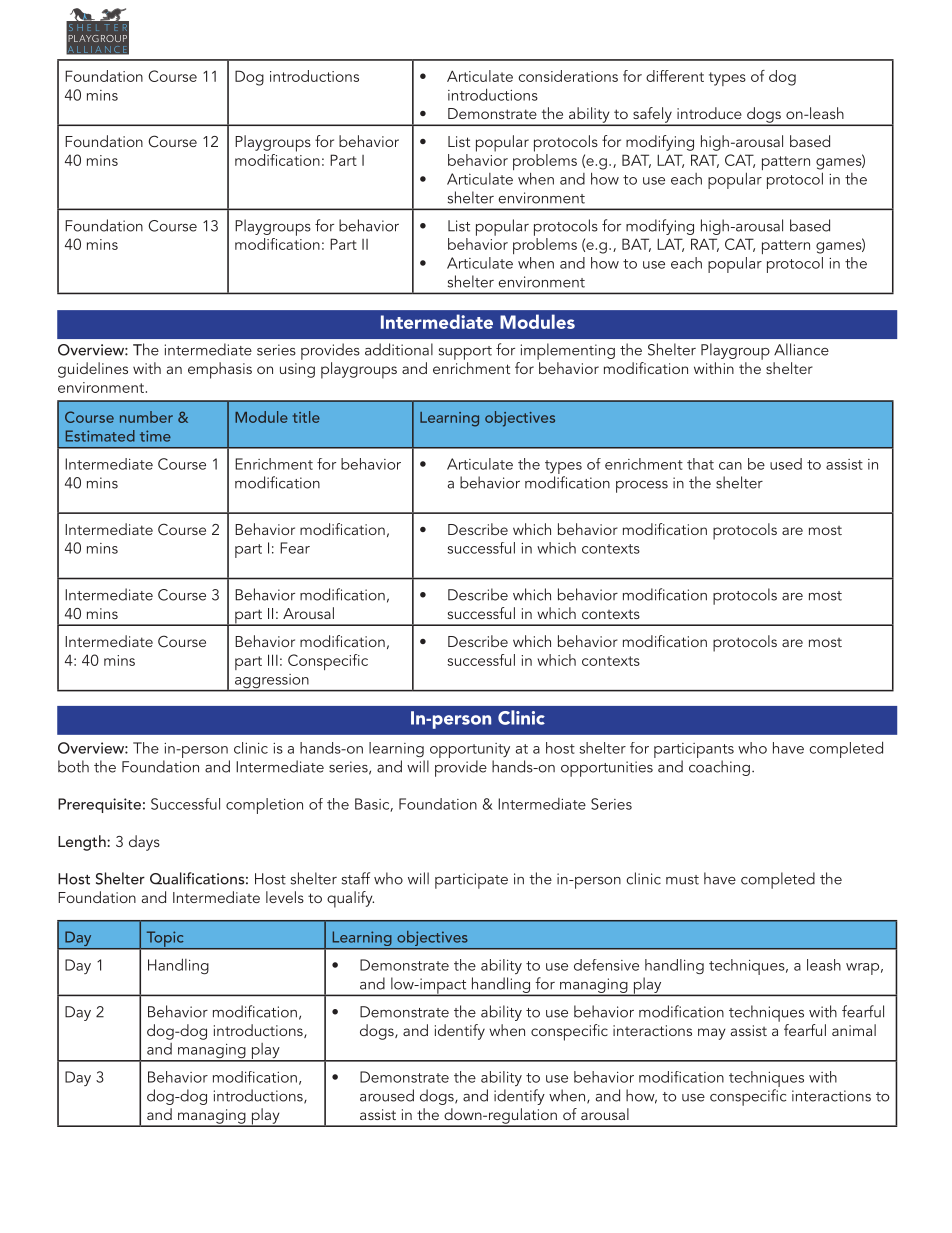 This screenshot has height=1233, width=952. Describe the element at coordinates (568, 76) in the screenshot. I see `considerations` at that location.
